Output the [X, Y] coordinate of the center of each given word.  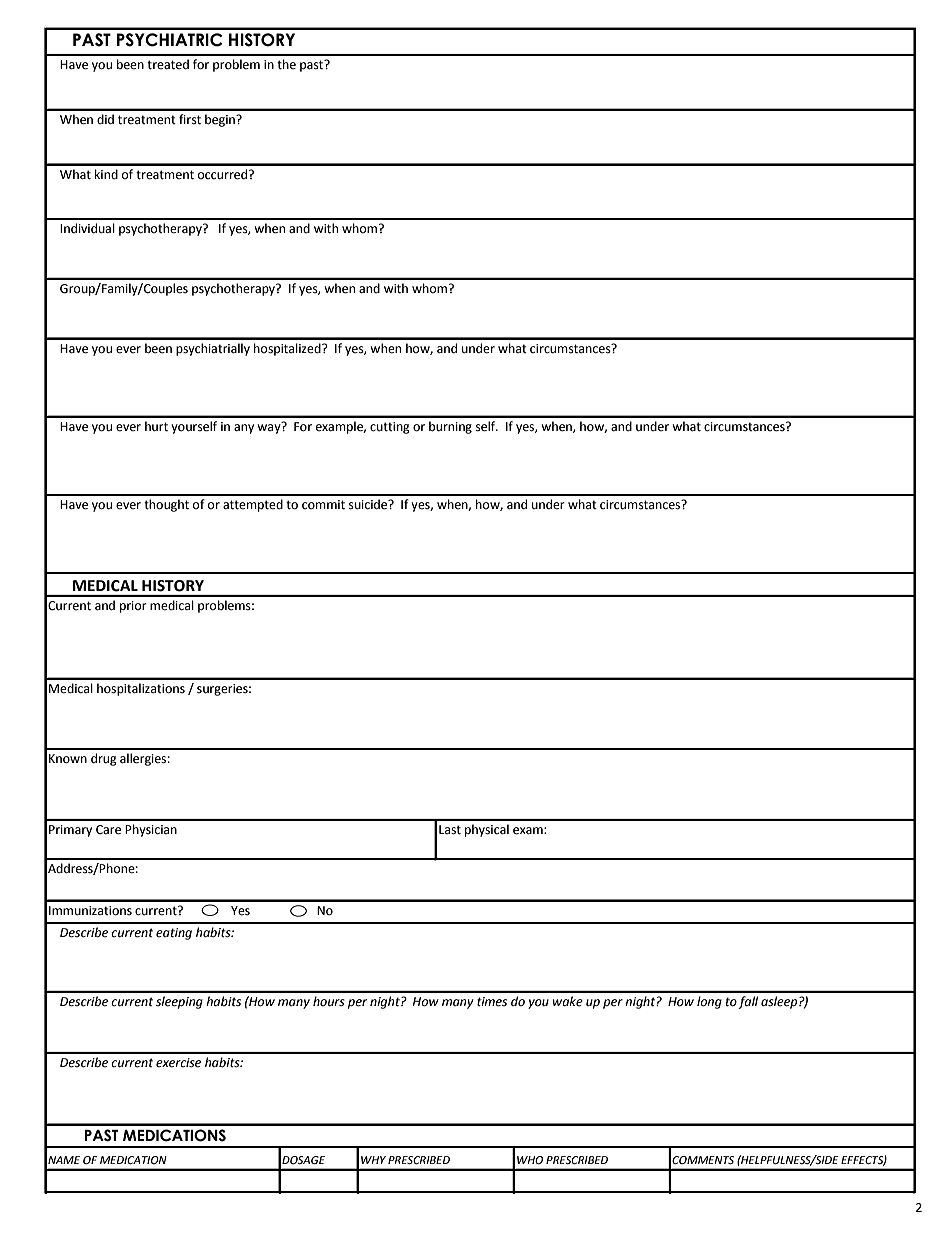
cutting [390, 428]
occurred [224, 174]
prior [133, 607]
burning [450, 427]
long [709, 1002]
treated [168, 64]
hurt [156, 426]
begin [221, 120]
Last [450, 830]
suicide [369, 504]
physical [487, 830]
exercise [178, 1063]
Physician [151, 830]
